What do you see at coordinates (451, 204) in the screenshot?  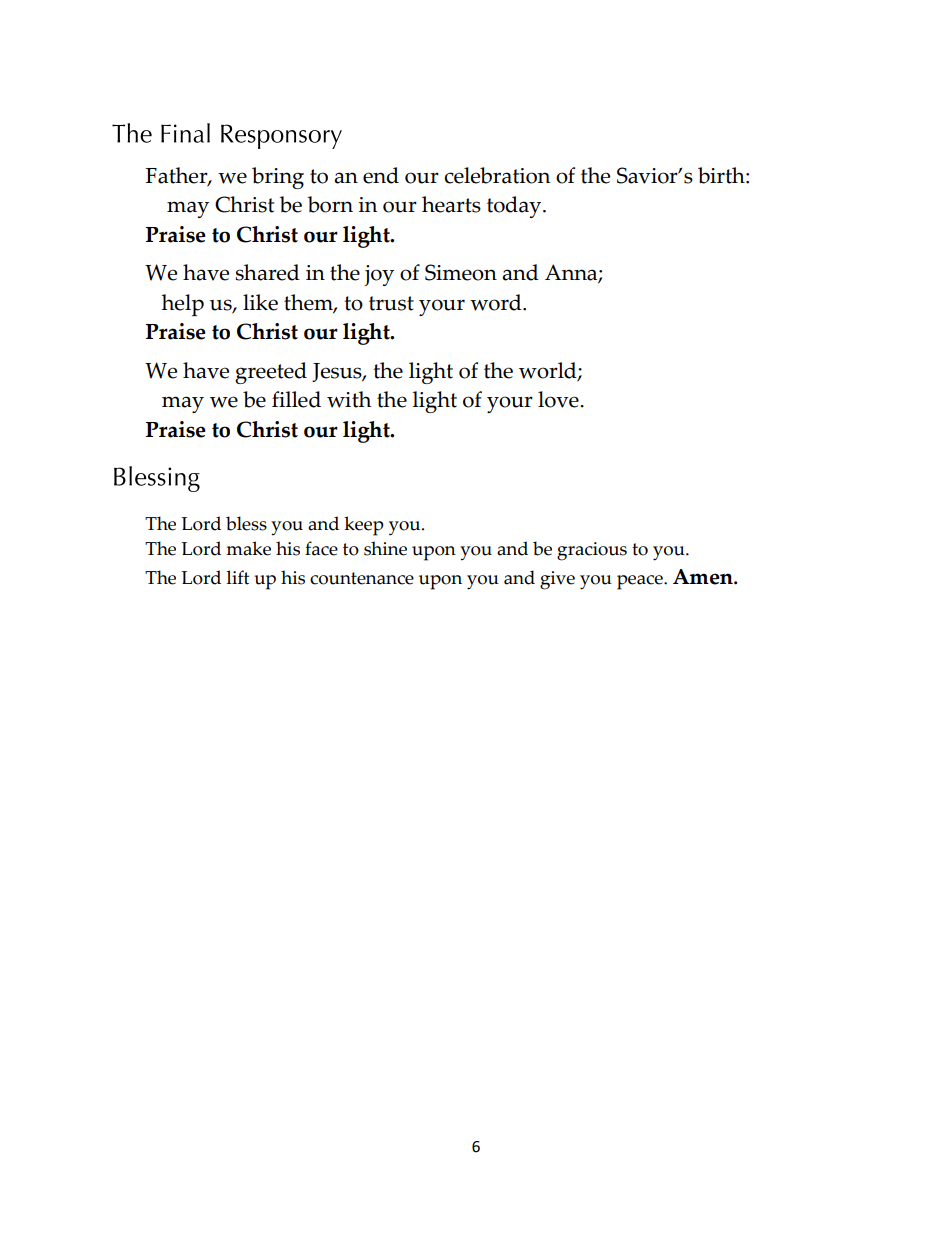 I see `hearts` at bounding box center [451, 204].
